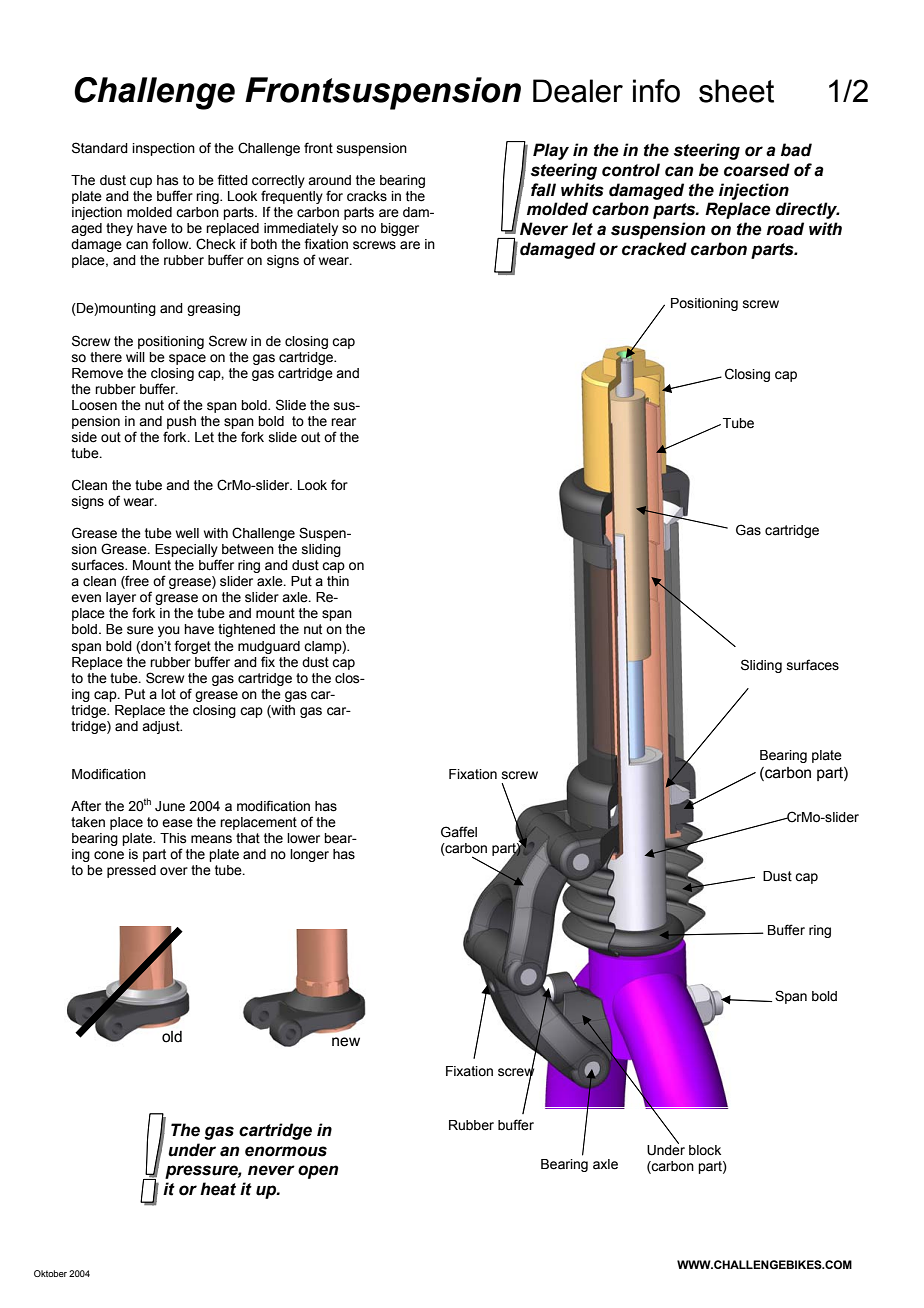 Image resolution: width=924 pixels, height=1308 pixels. I want to click on inspection, so click(163, 149).
